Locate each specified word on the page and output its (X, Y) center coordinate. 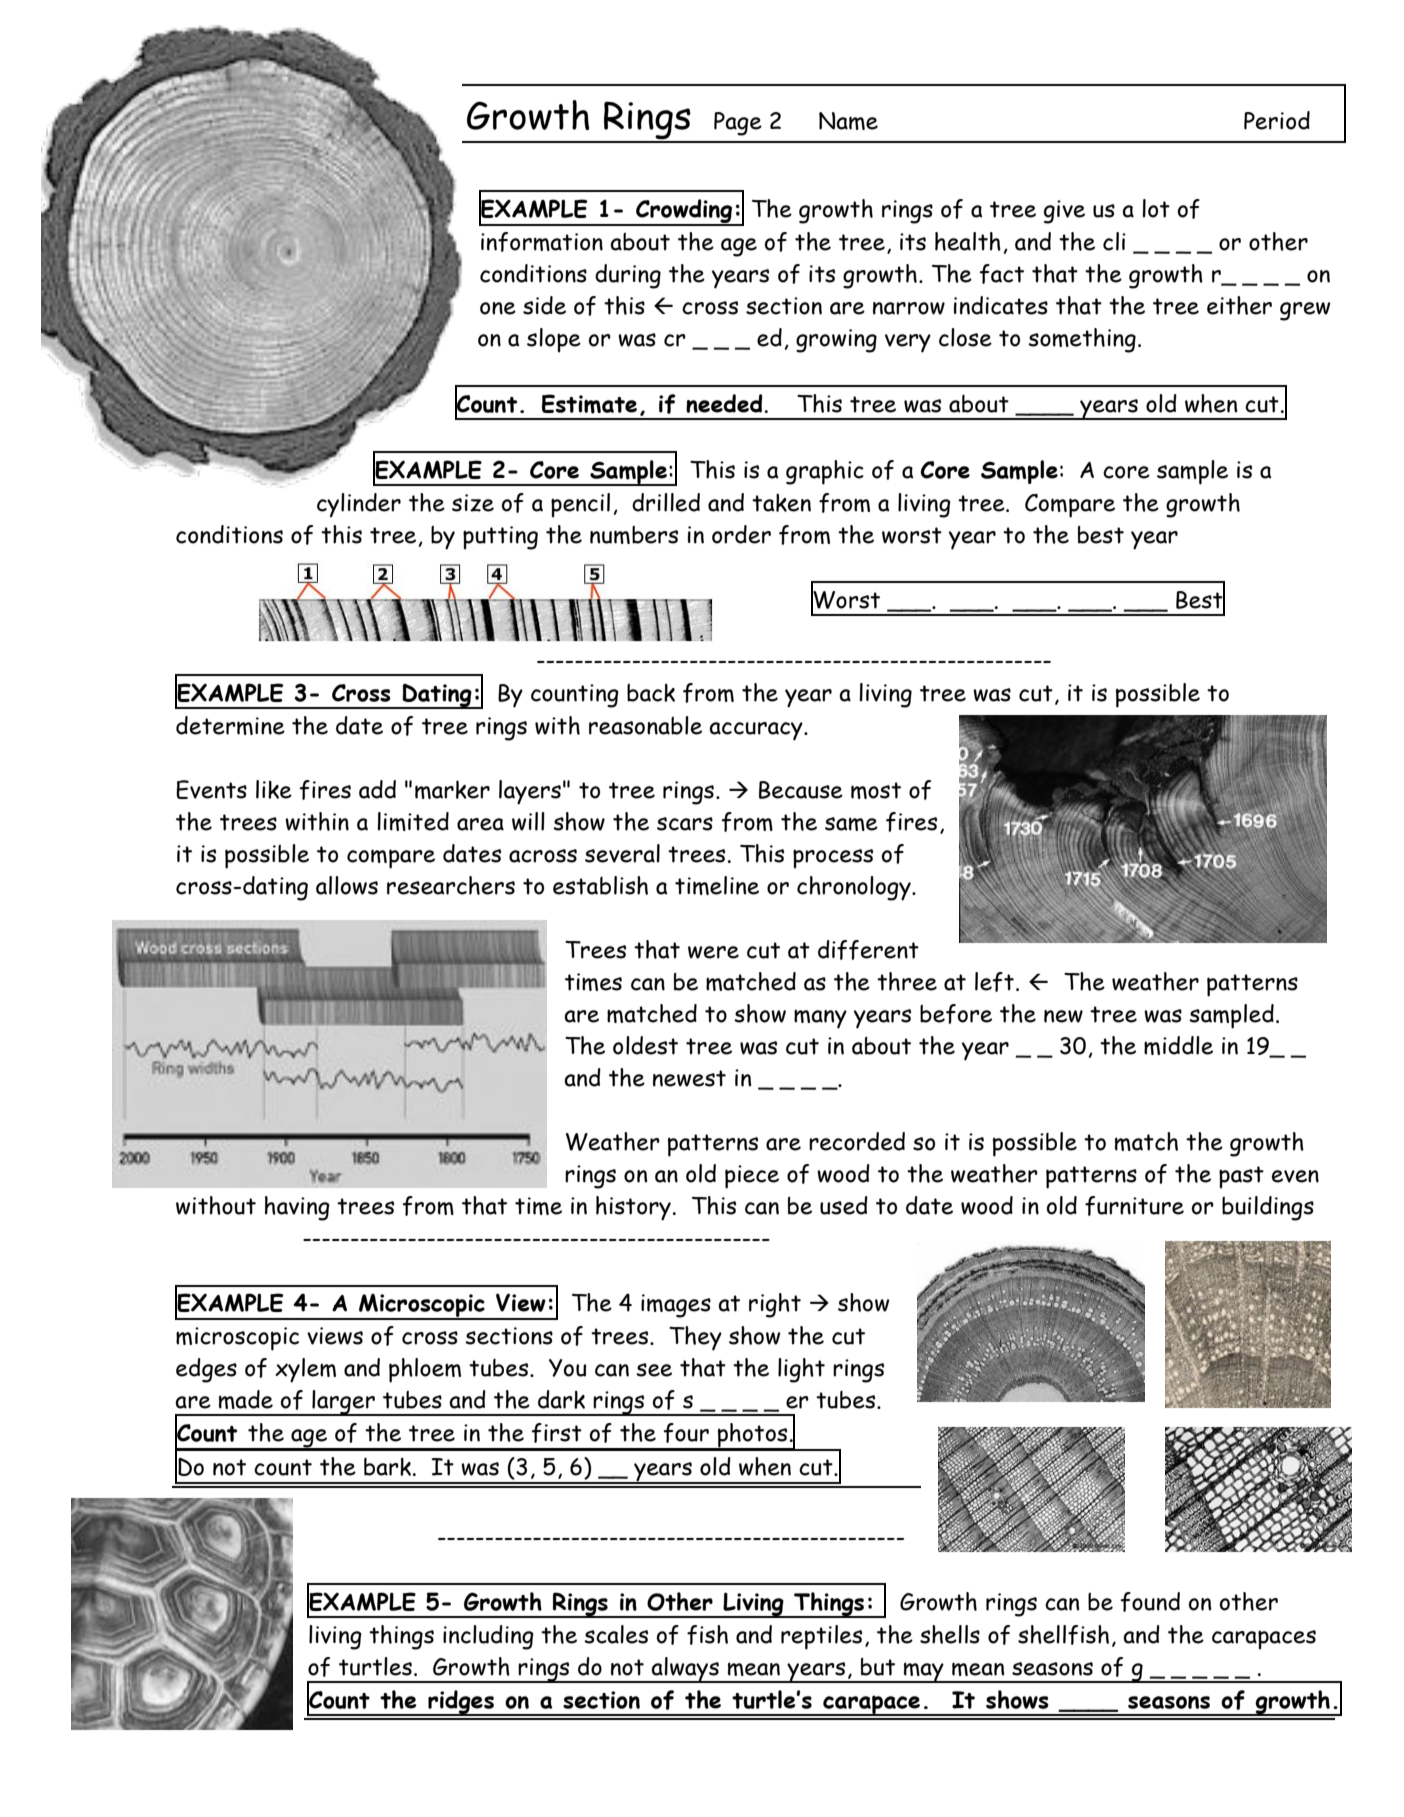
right (775, 1305)
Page (738, 124)
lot (1156, 208)
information (542, 242)
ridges (461, 1703)
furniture (1134, 1206)
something (1082, 340)
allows (347, 885)
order (741, 534)
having (297, 1208)
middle (1178, 1045)
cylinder (359, 505)
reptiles (821, 1637)
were (713, 952)
